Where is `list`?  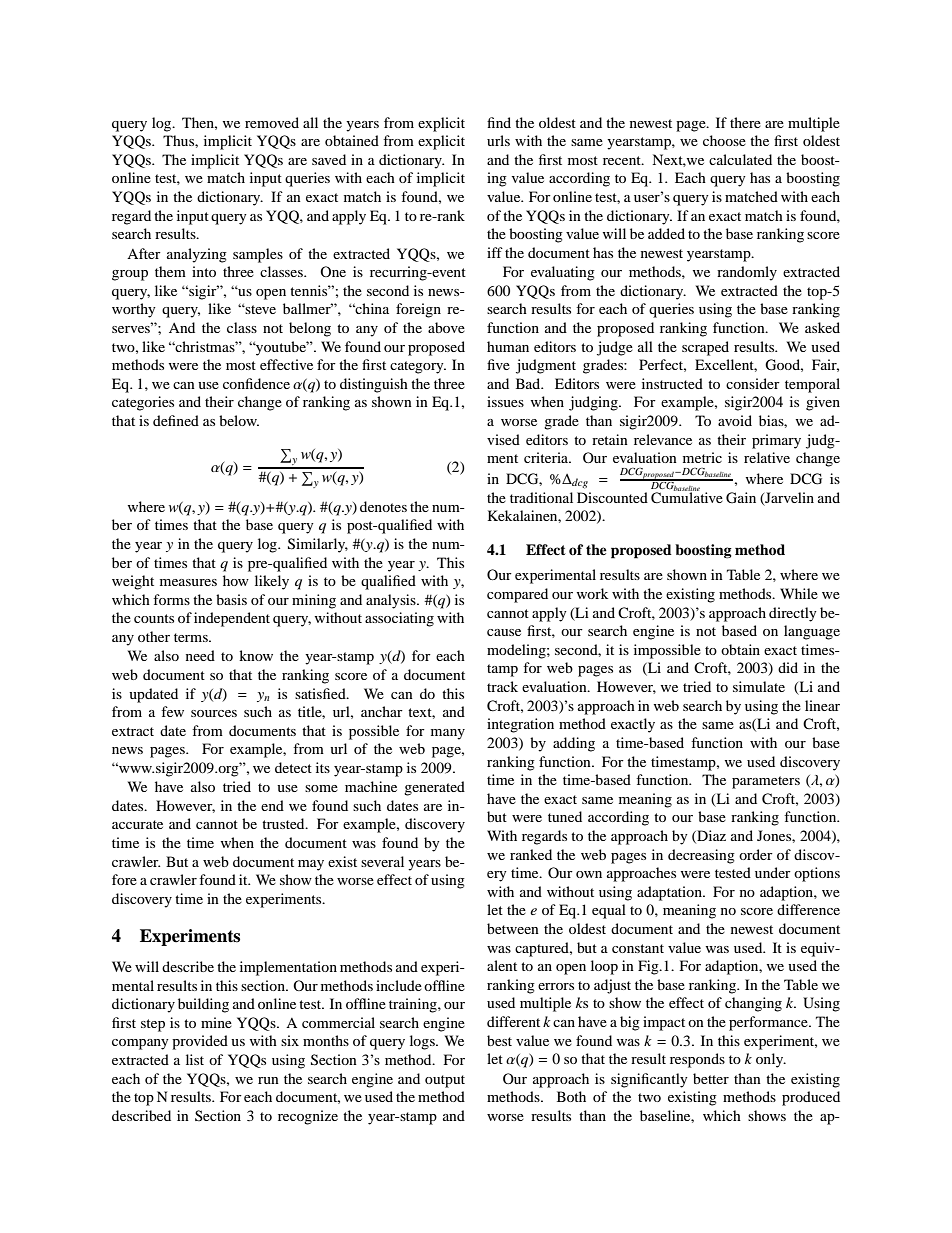 list is located at coordinates (195, 1059).
